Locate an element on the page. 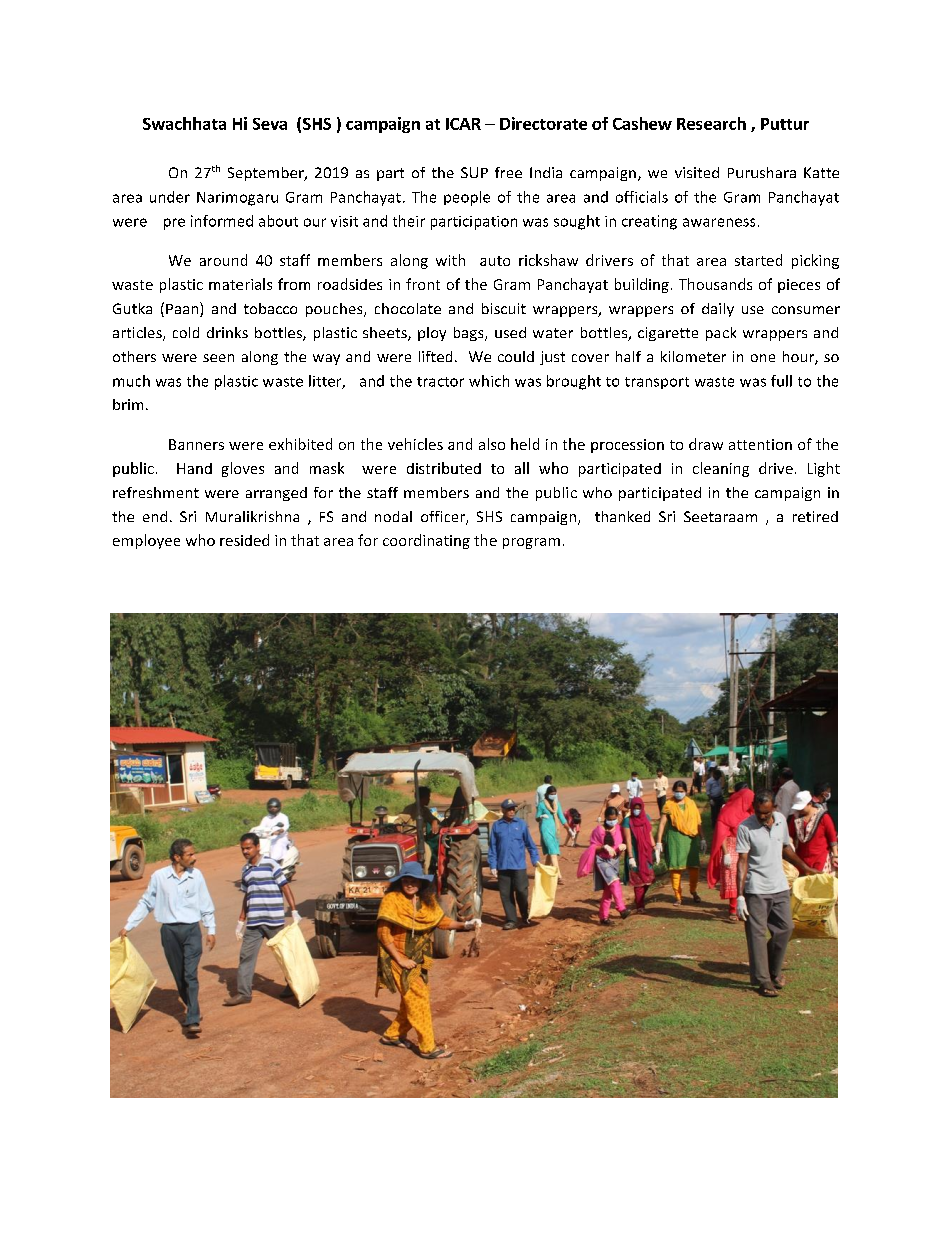 This document has height=1233, width=952. resided is located at coordinates (244, 540).
